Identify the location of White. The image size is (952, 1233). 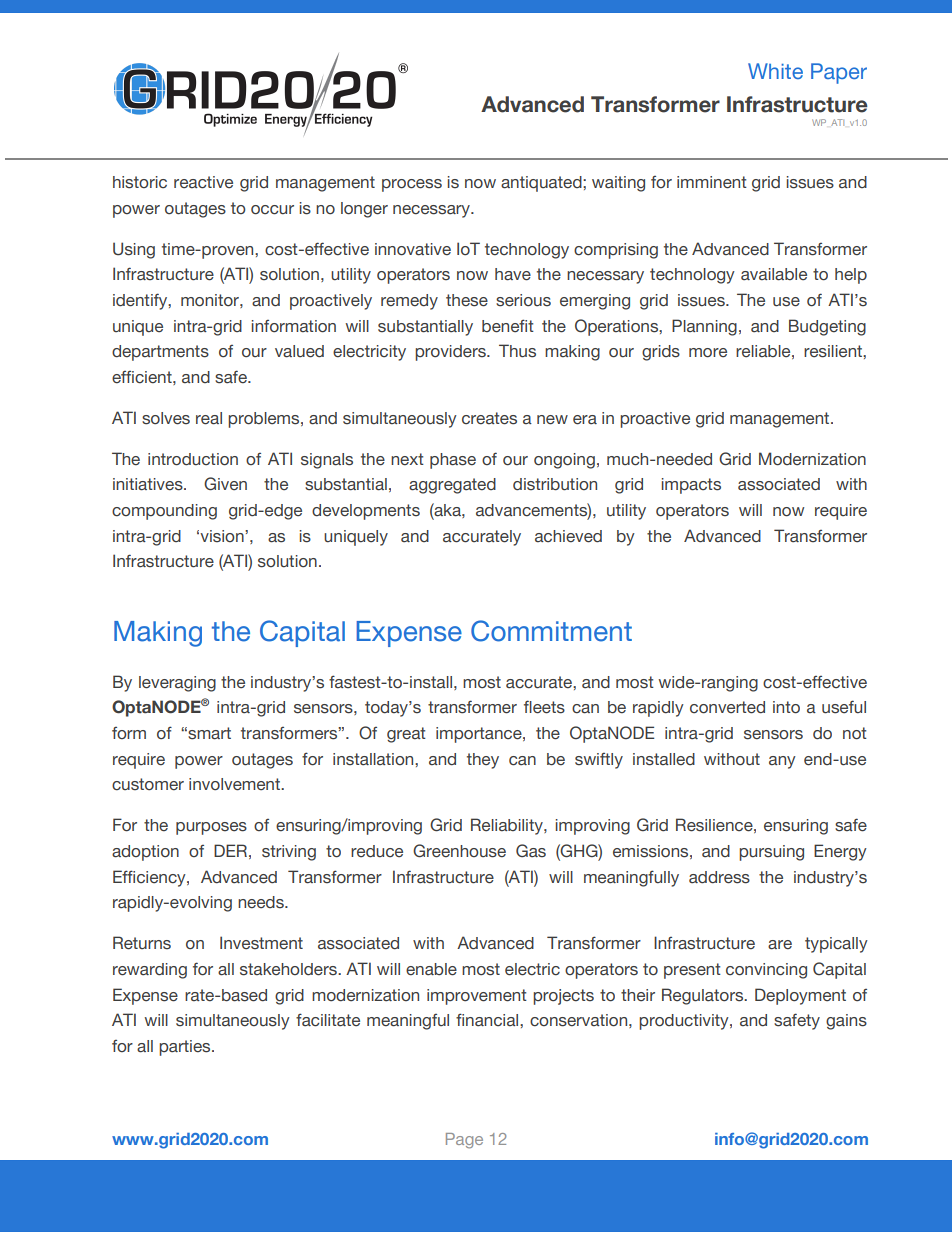
(775, 71).
